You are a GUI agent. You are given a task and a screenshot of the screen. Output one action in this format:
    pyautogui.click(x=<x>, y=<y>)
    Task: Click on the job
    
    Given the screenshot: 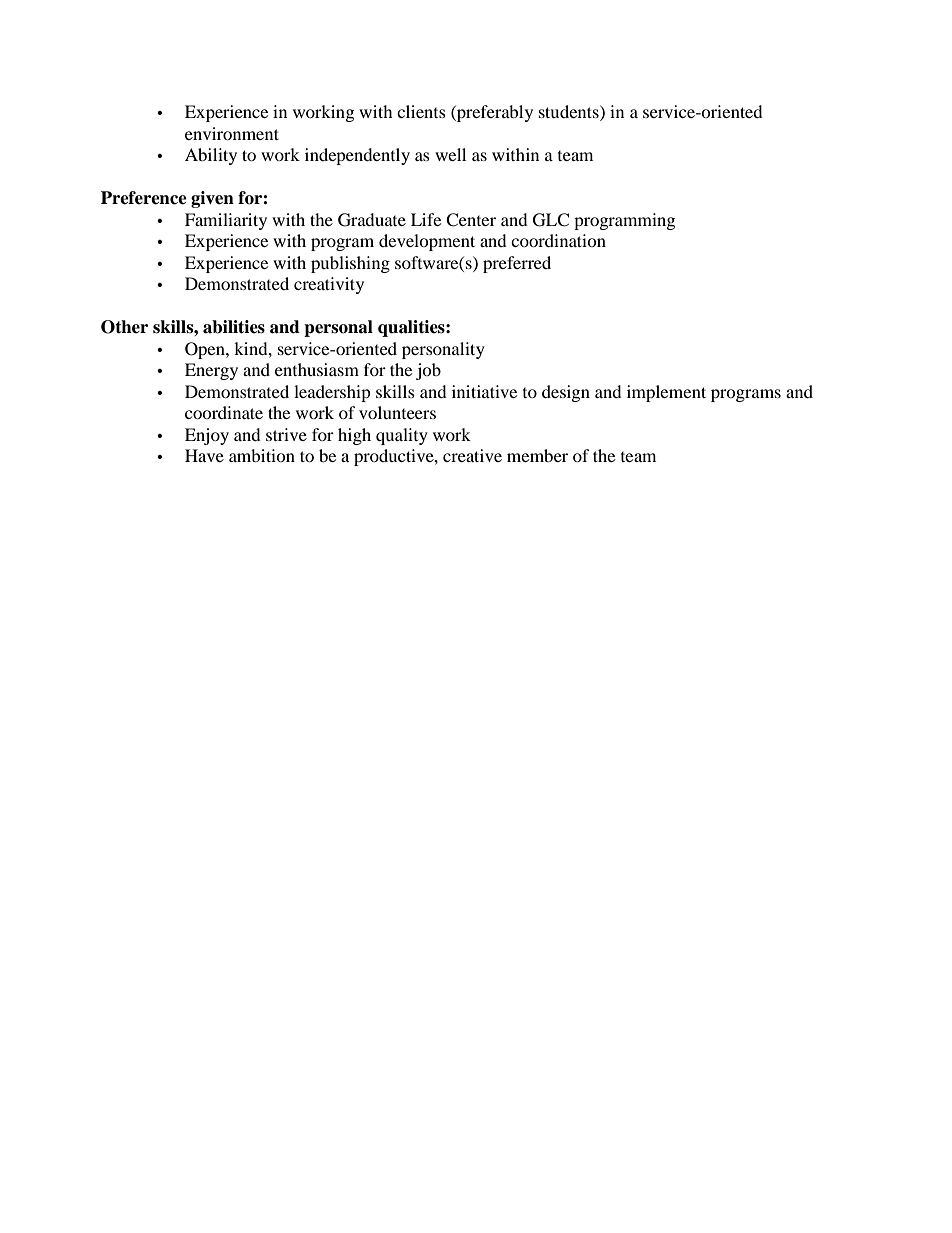 What is the action you would take?
    pyautogui.click(x=428, y=371)
